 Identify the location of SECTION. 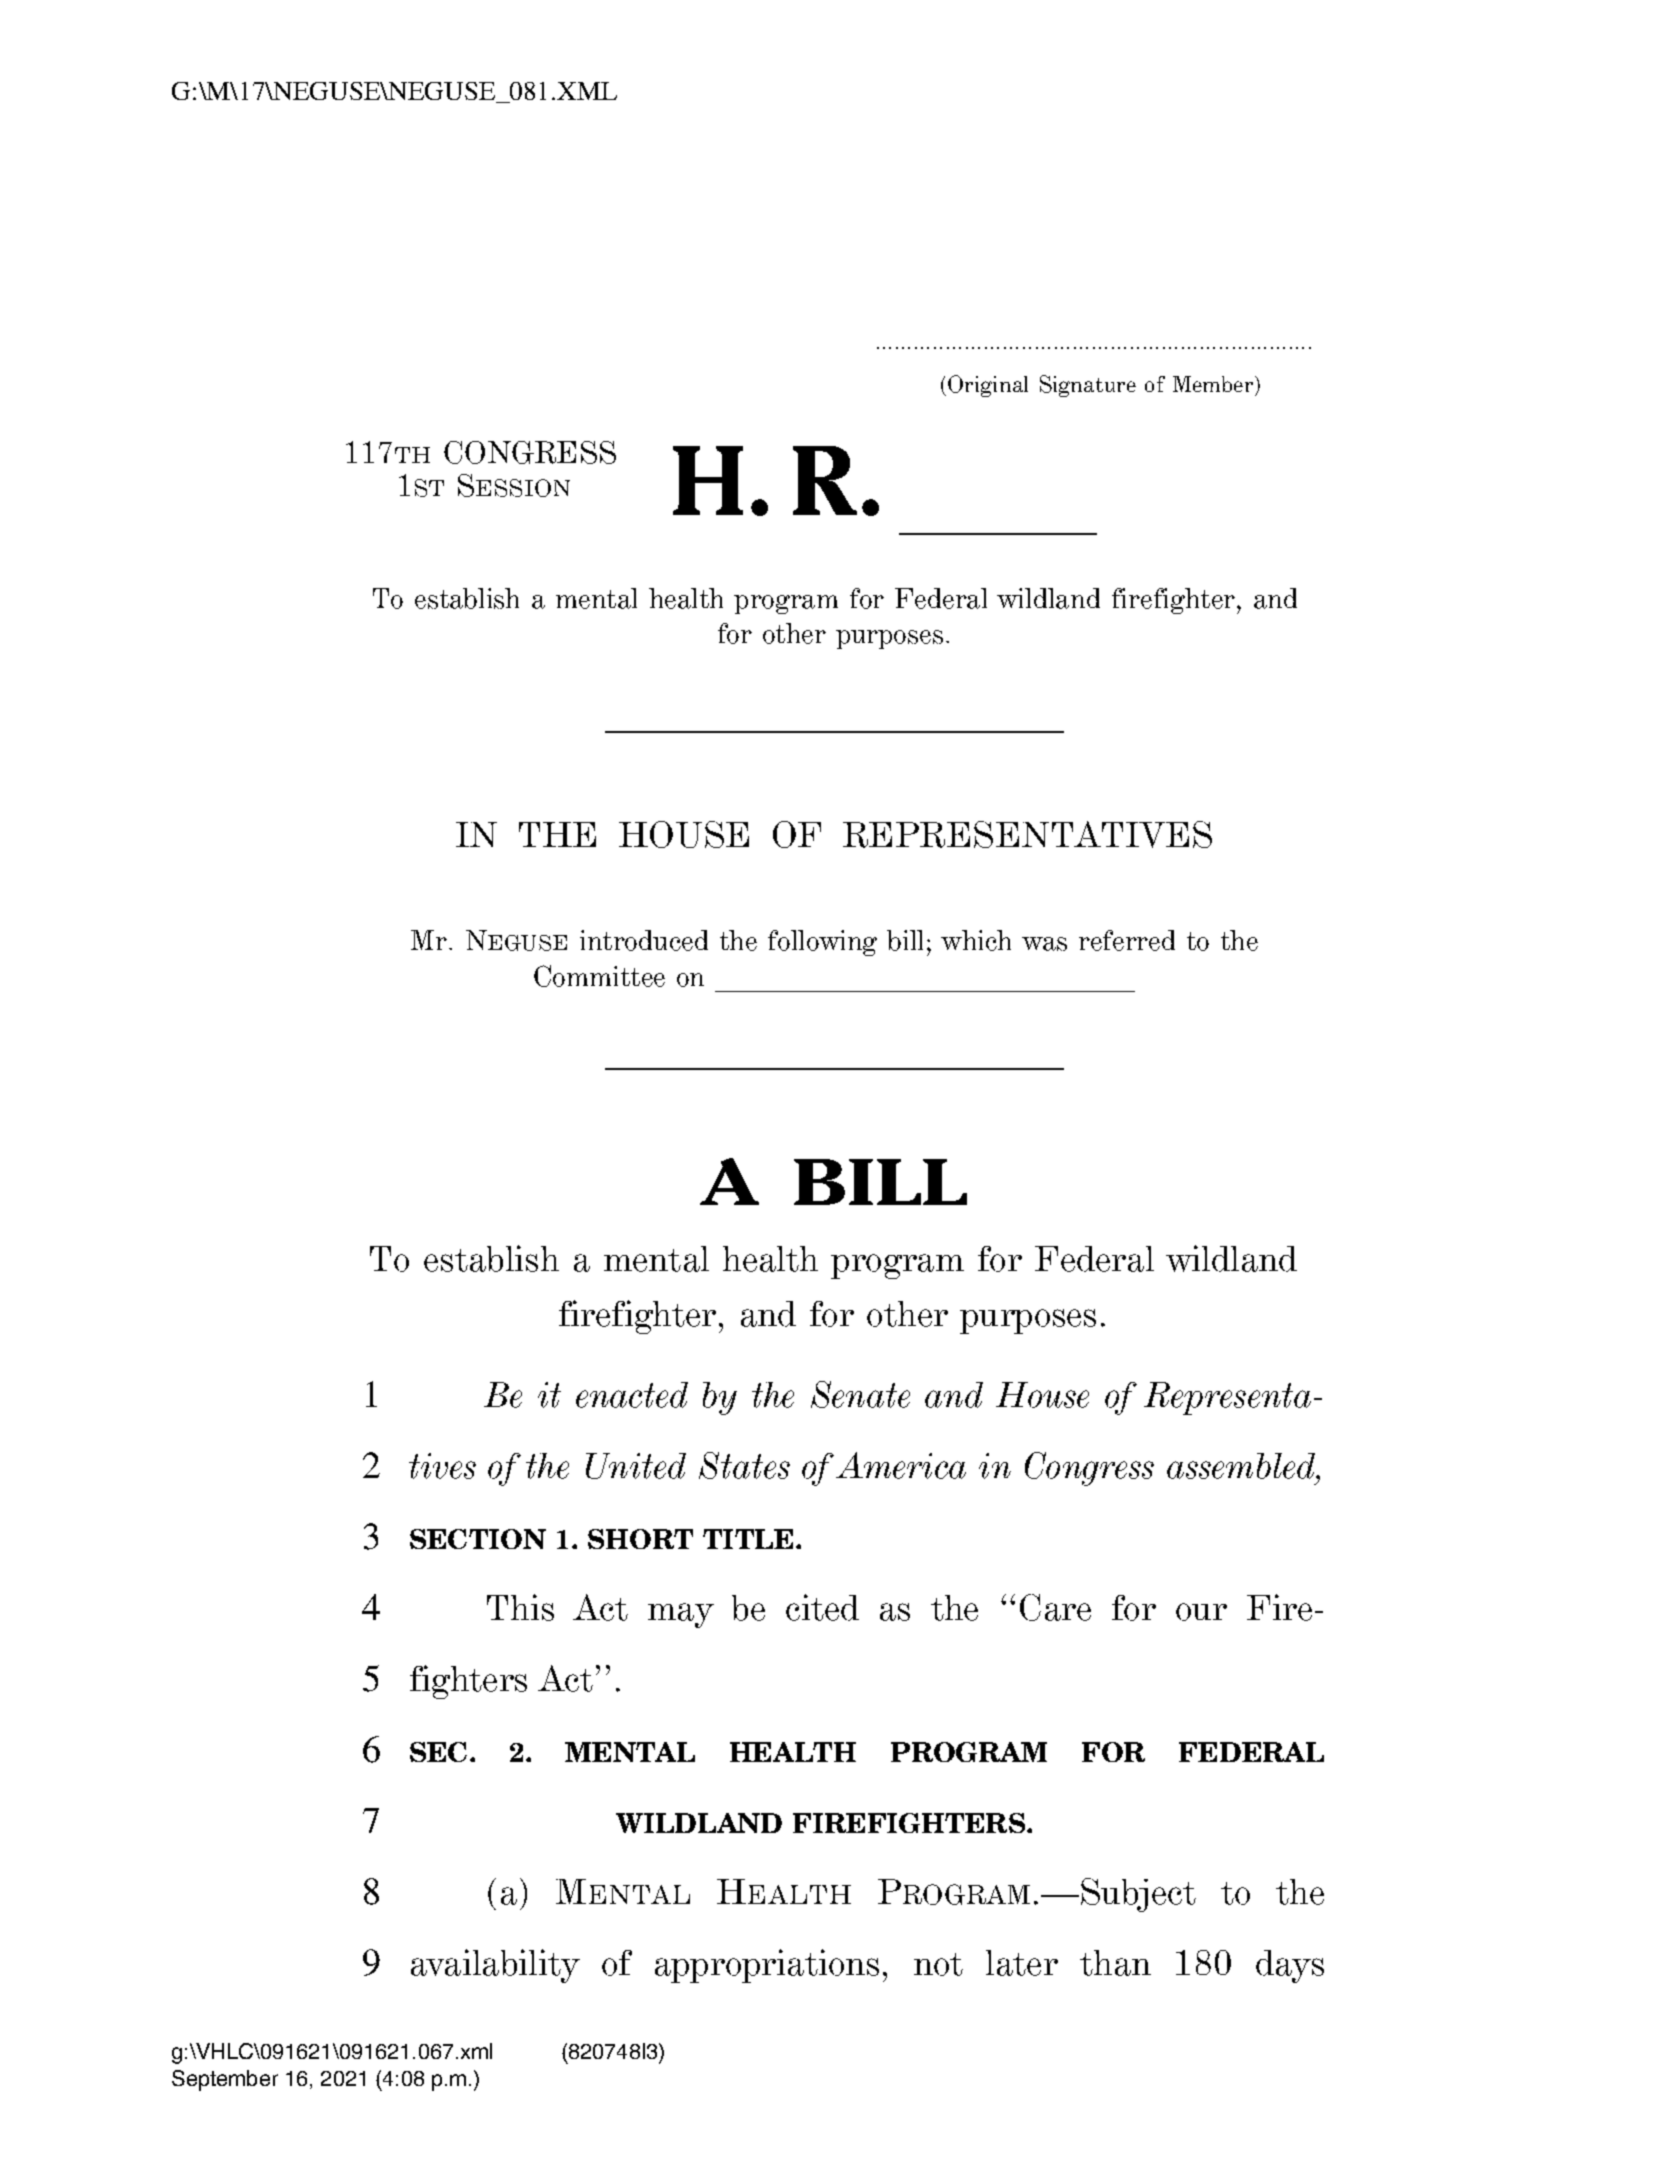
(478, 1539).
